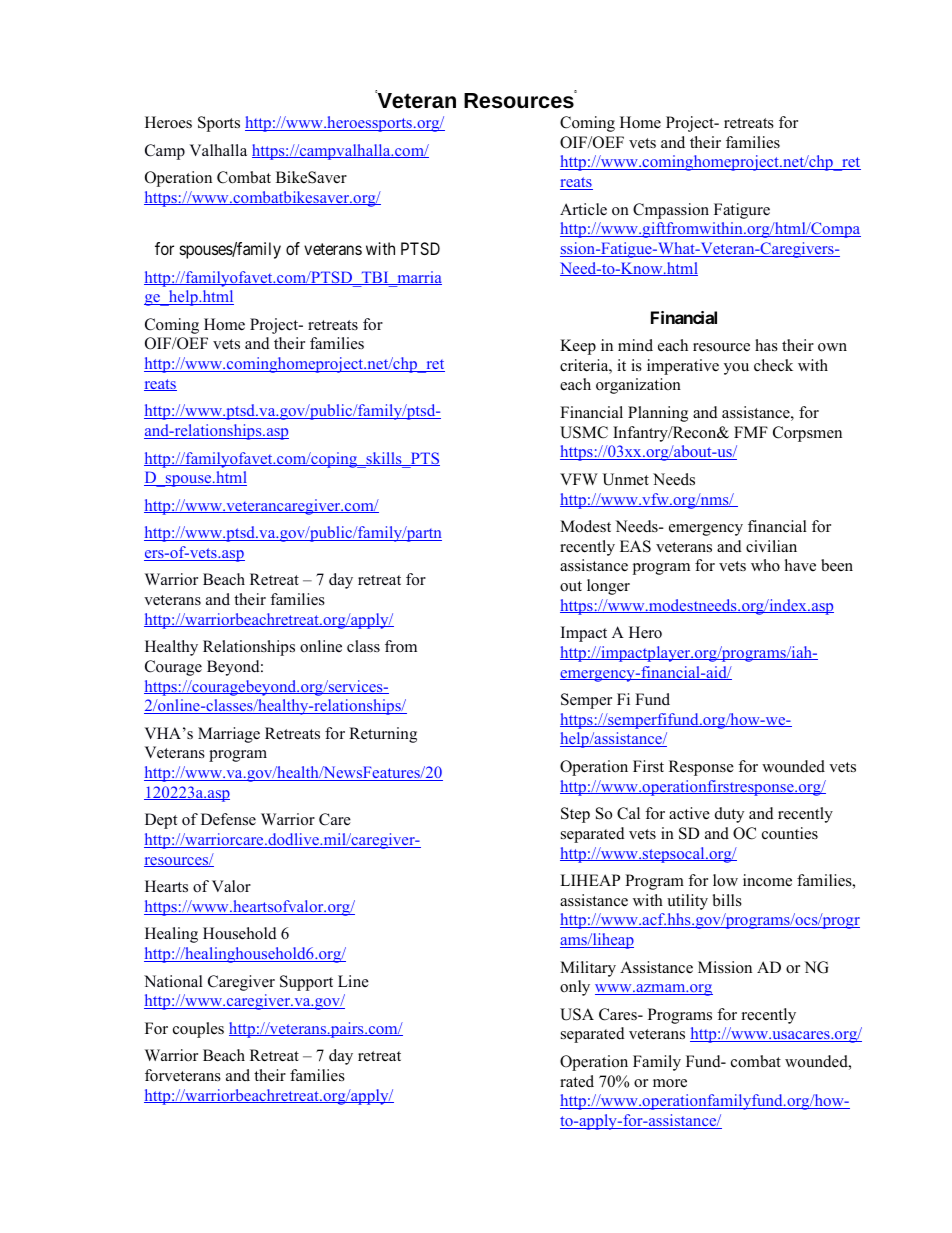 The image size is (952, 1233). I want to click on Unmet, so click(625, 479).
